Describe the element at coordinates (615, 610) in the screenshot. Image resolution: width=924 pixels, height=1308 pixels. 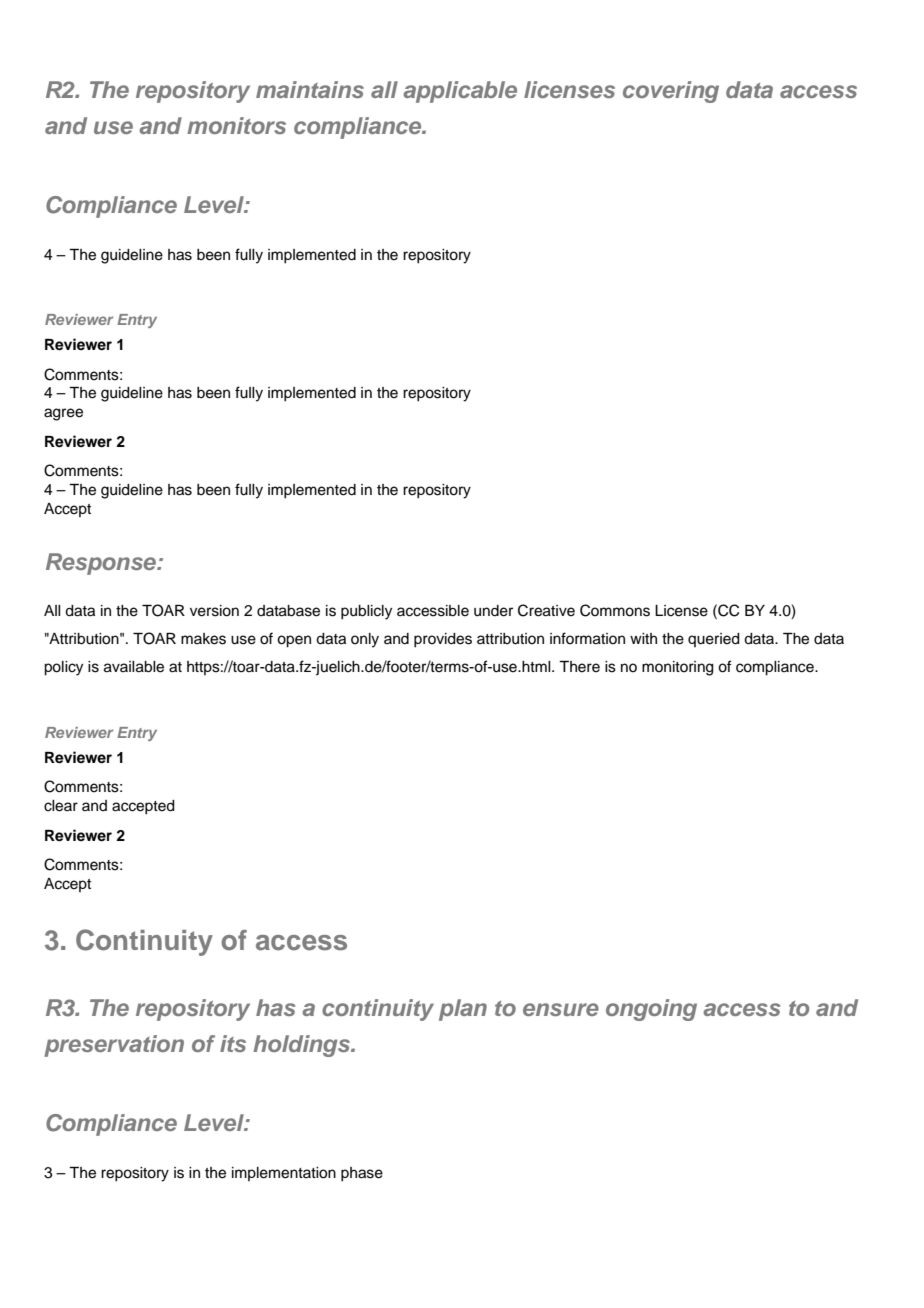
I see `Commons` at that location.
